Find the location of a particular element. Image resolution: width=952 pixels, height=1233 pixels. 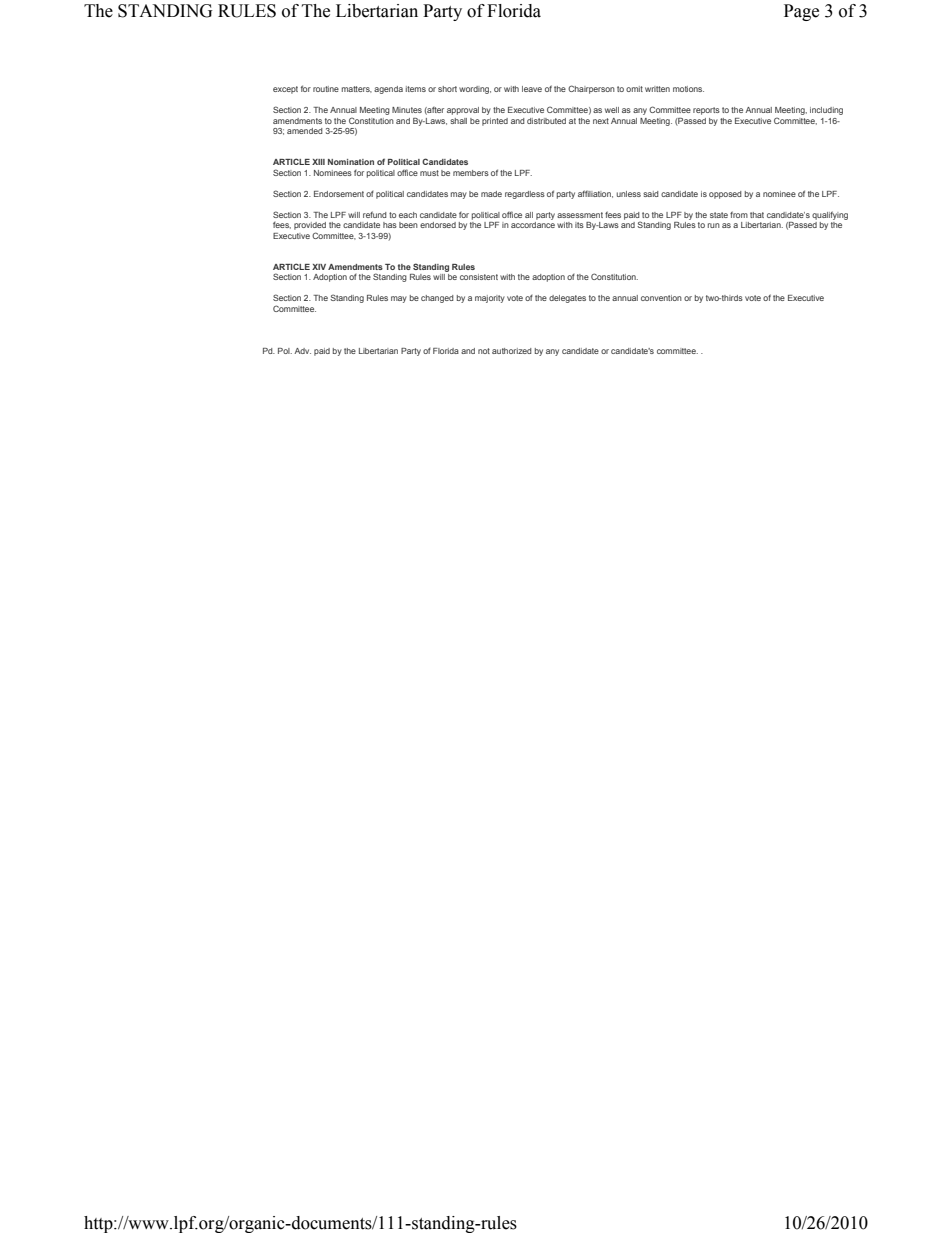

Adv is located at coordinates (302, 351).
